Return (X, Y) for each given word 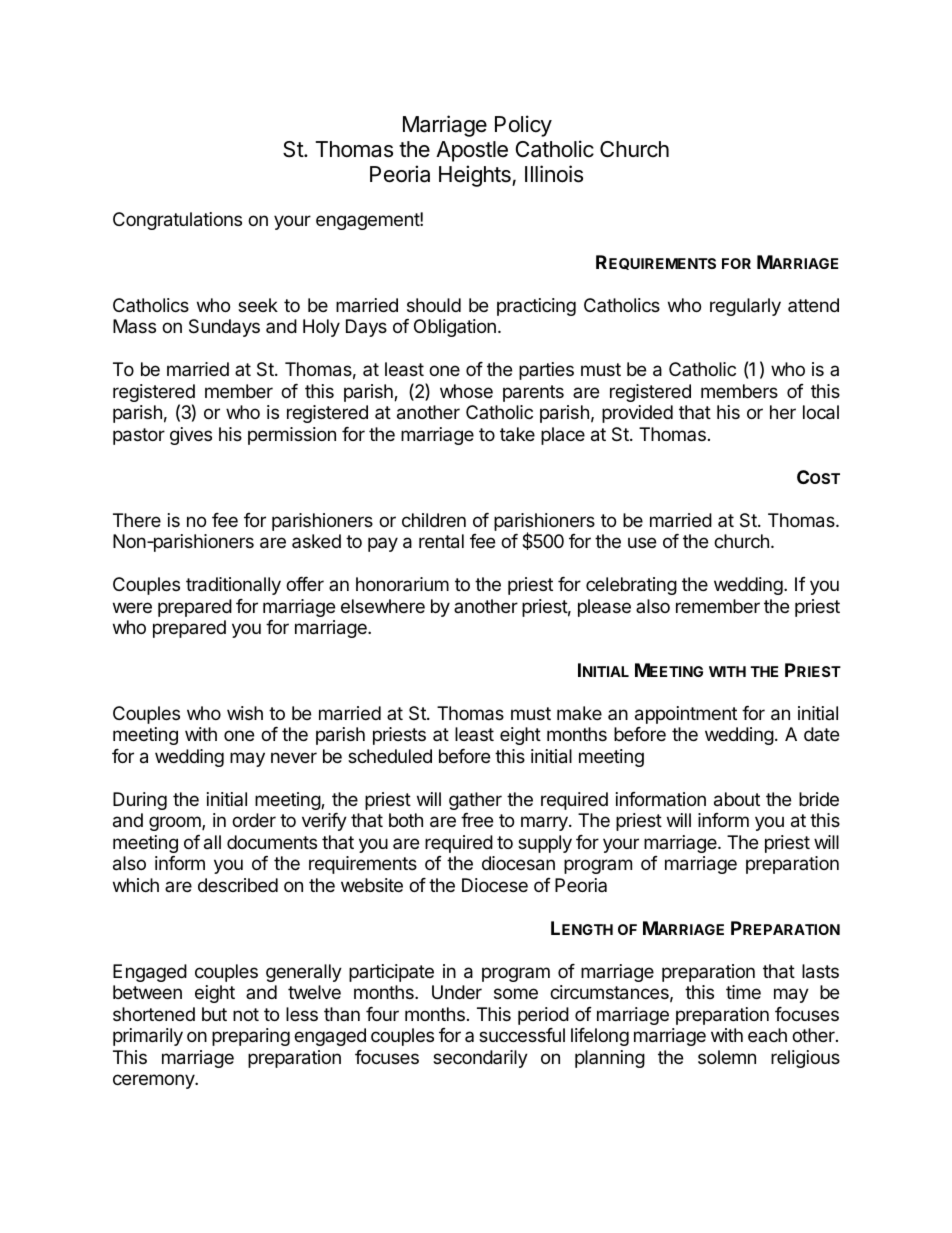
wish (245, 713)
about (737, 799)
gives (191, 436)
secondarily (480, 1059)
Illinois (554, 174)
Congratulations (177, 221)
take (517, 434)
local (821, 412)
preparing (251, 1037)
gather (475, 801)
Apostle (472, 151)
